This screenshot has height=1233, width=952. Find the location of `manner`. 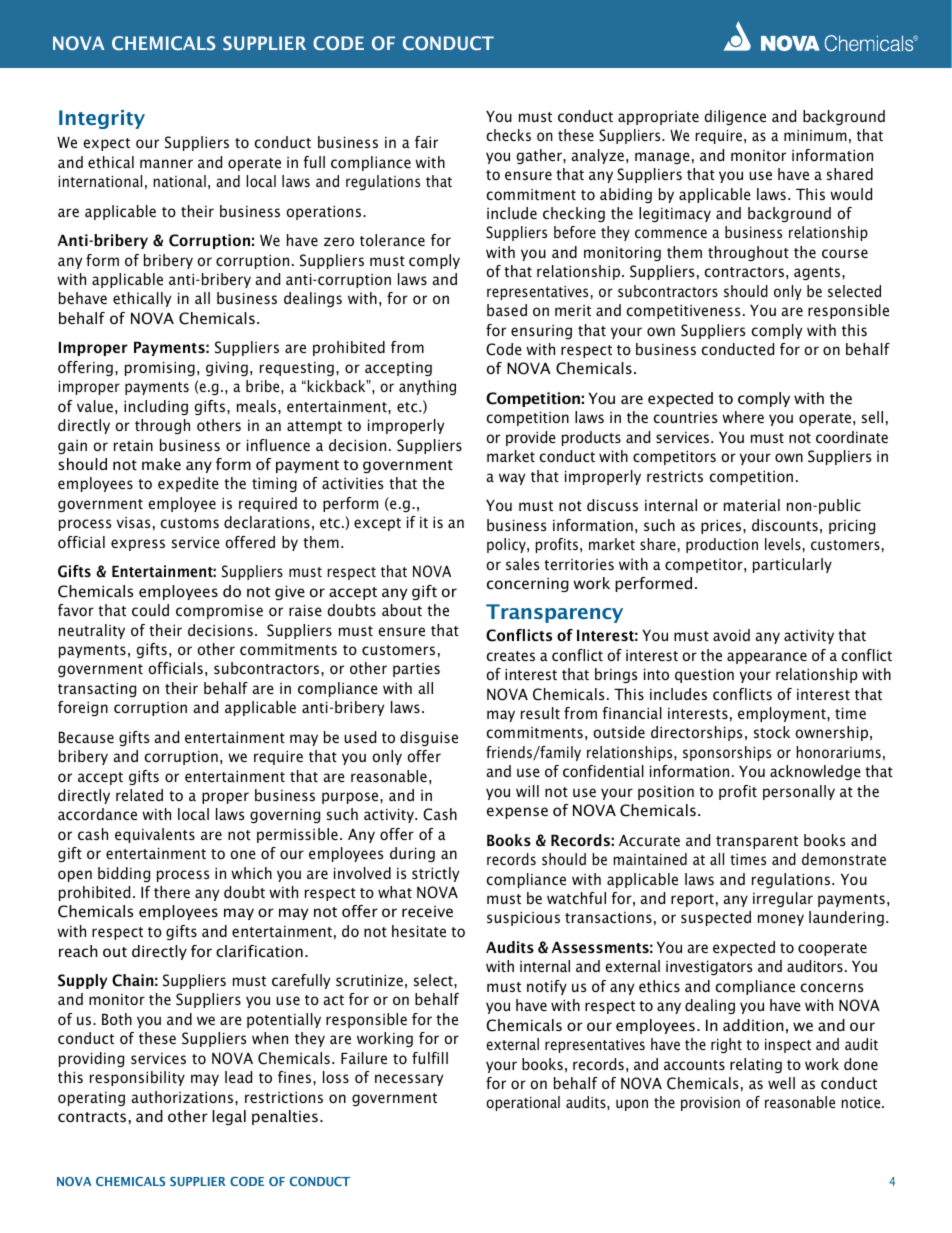

manner is located at coordinates (166, 163).
